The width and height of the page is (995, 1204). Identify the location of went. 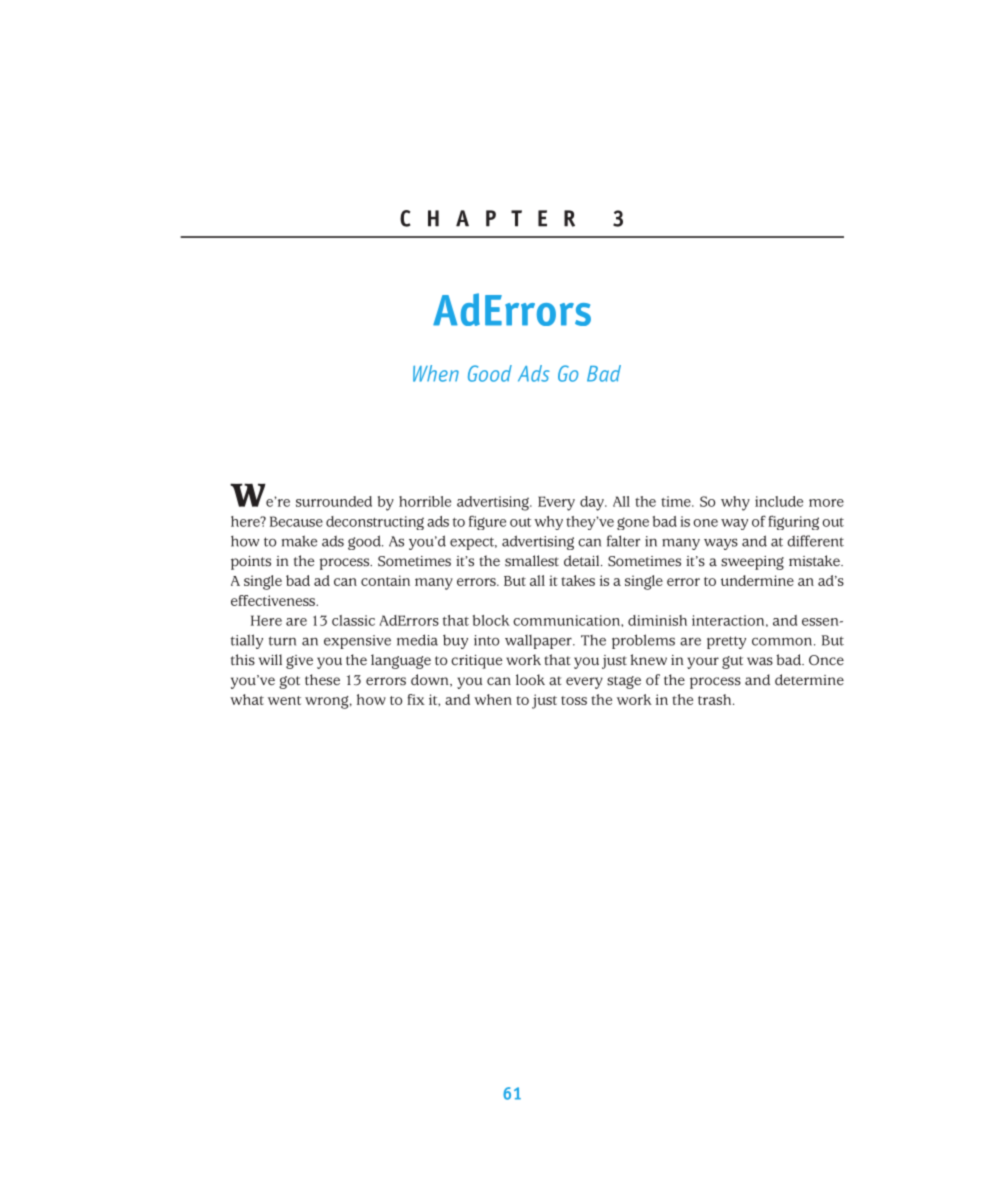
(284, 700).
